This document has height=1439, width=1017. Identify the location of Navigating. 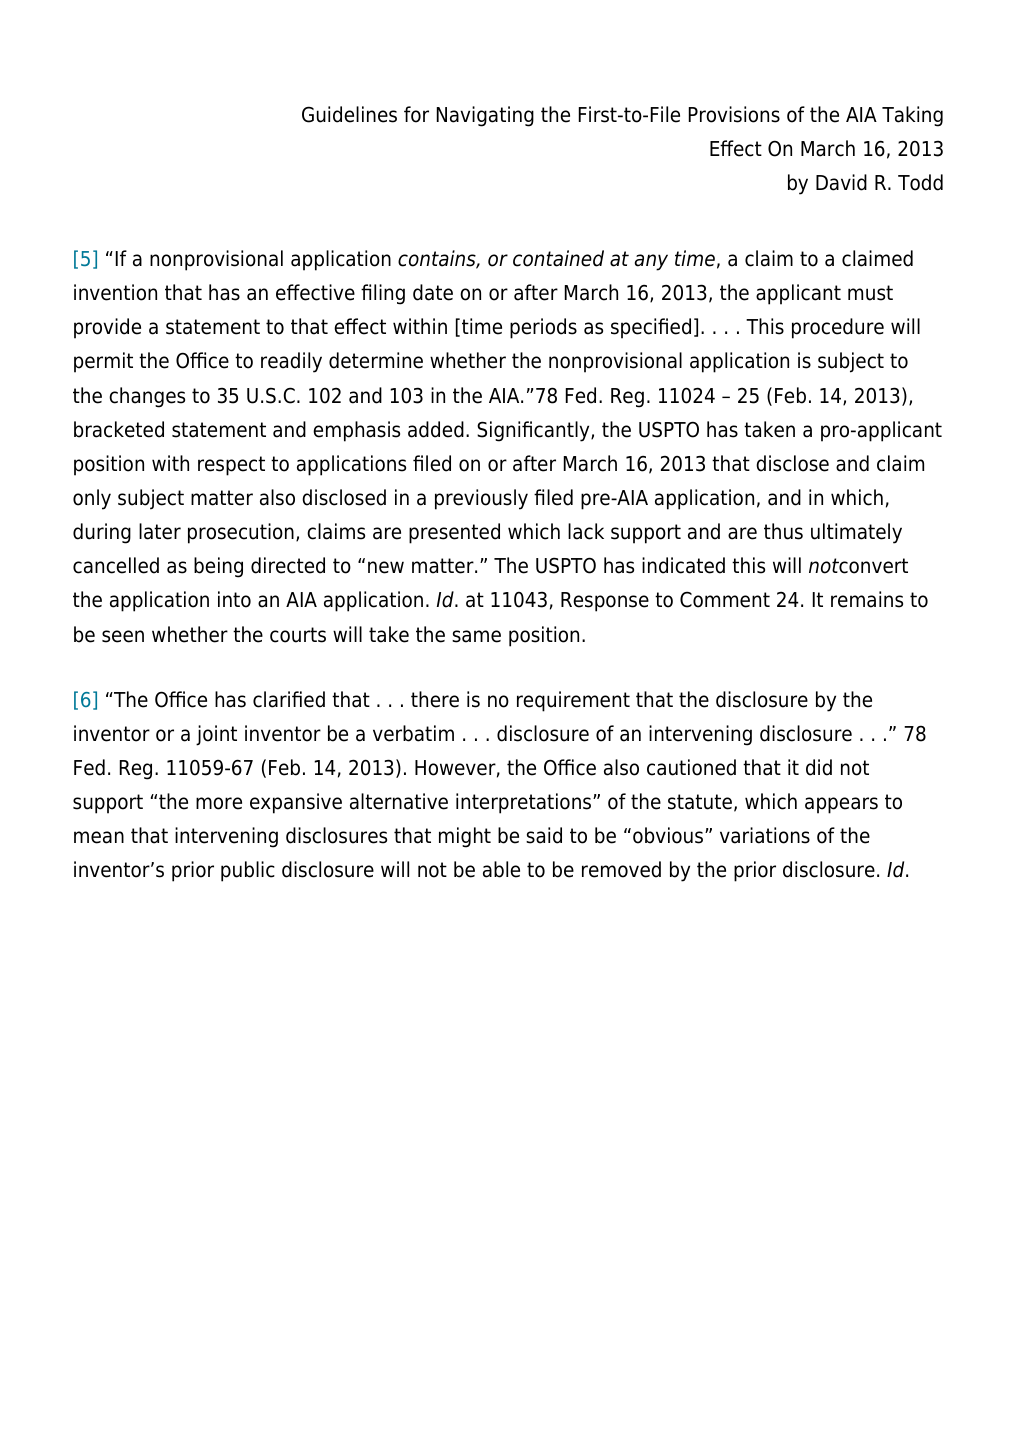
(485, 116).
